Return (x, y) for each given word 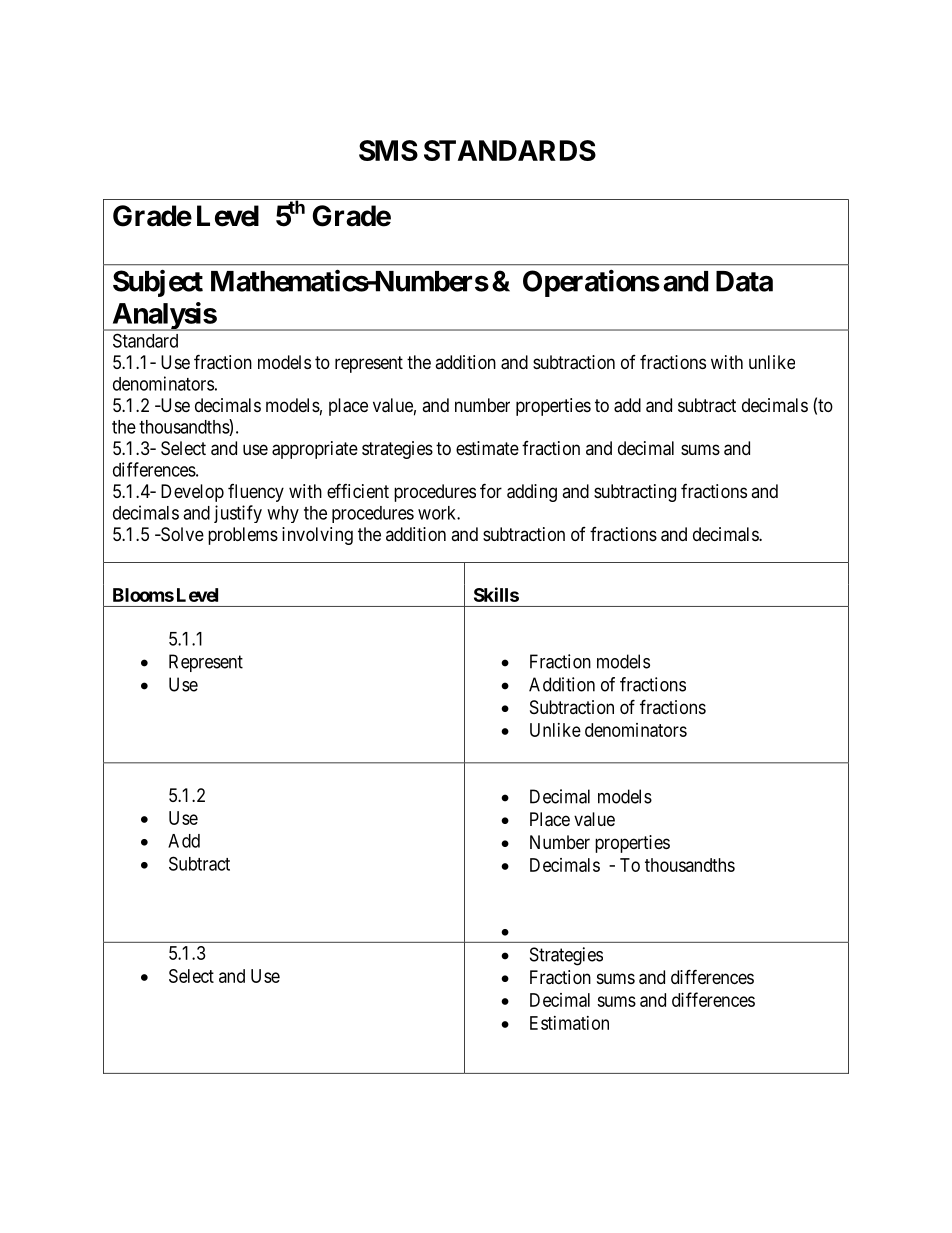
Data (744, 281)
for (491, 490)
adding (532, 493)
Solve (181, 534)
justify (238, 514)
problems (243, 536)
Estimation (569, 1023)
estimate (487, 448)
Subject (158, 283)
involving (317, 536)
